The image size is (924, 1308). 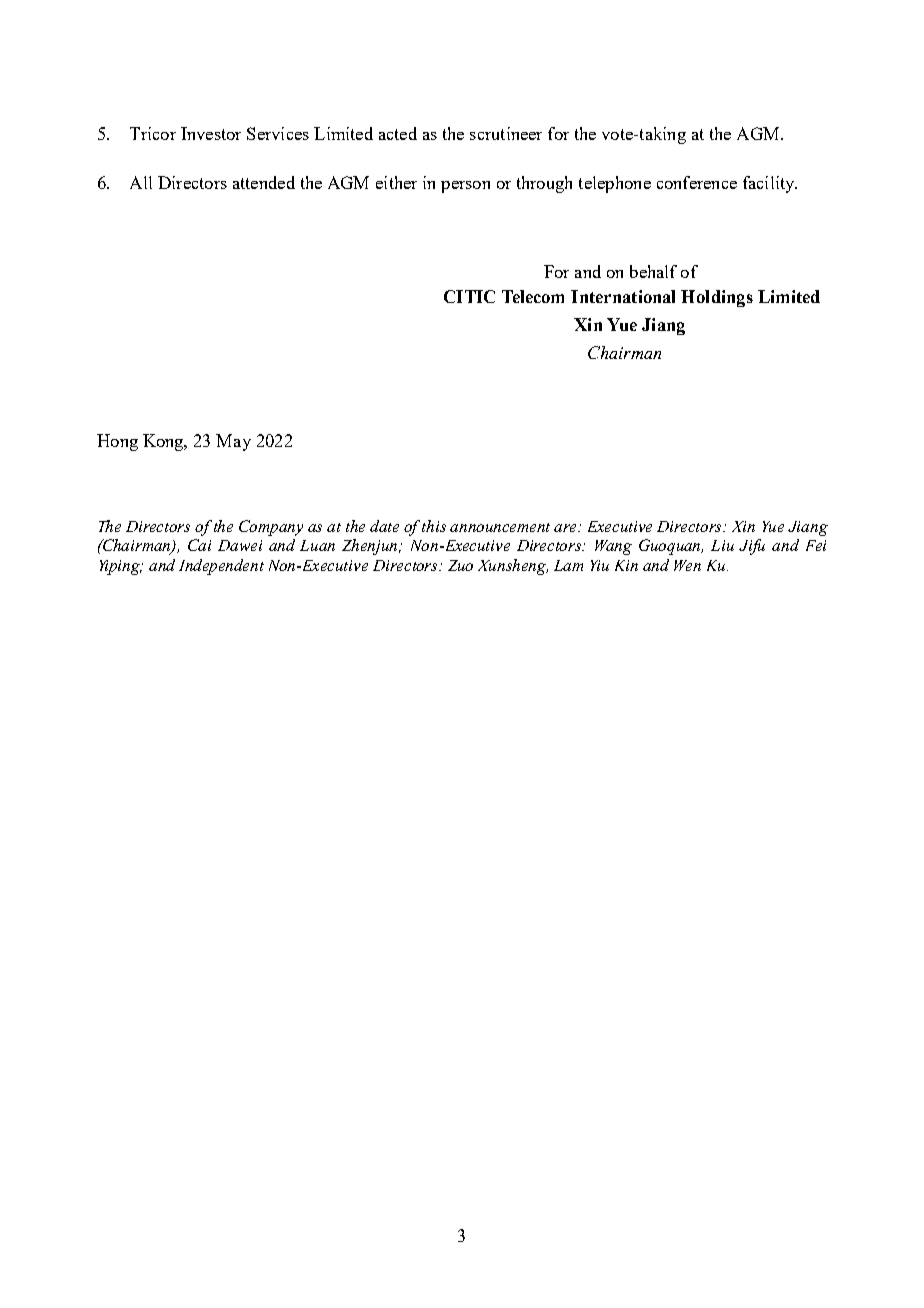 What do you see at coordinates (164, 442) in the screenshot?
I see `Kong` at bounding box center [164, 442].
